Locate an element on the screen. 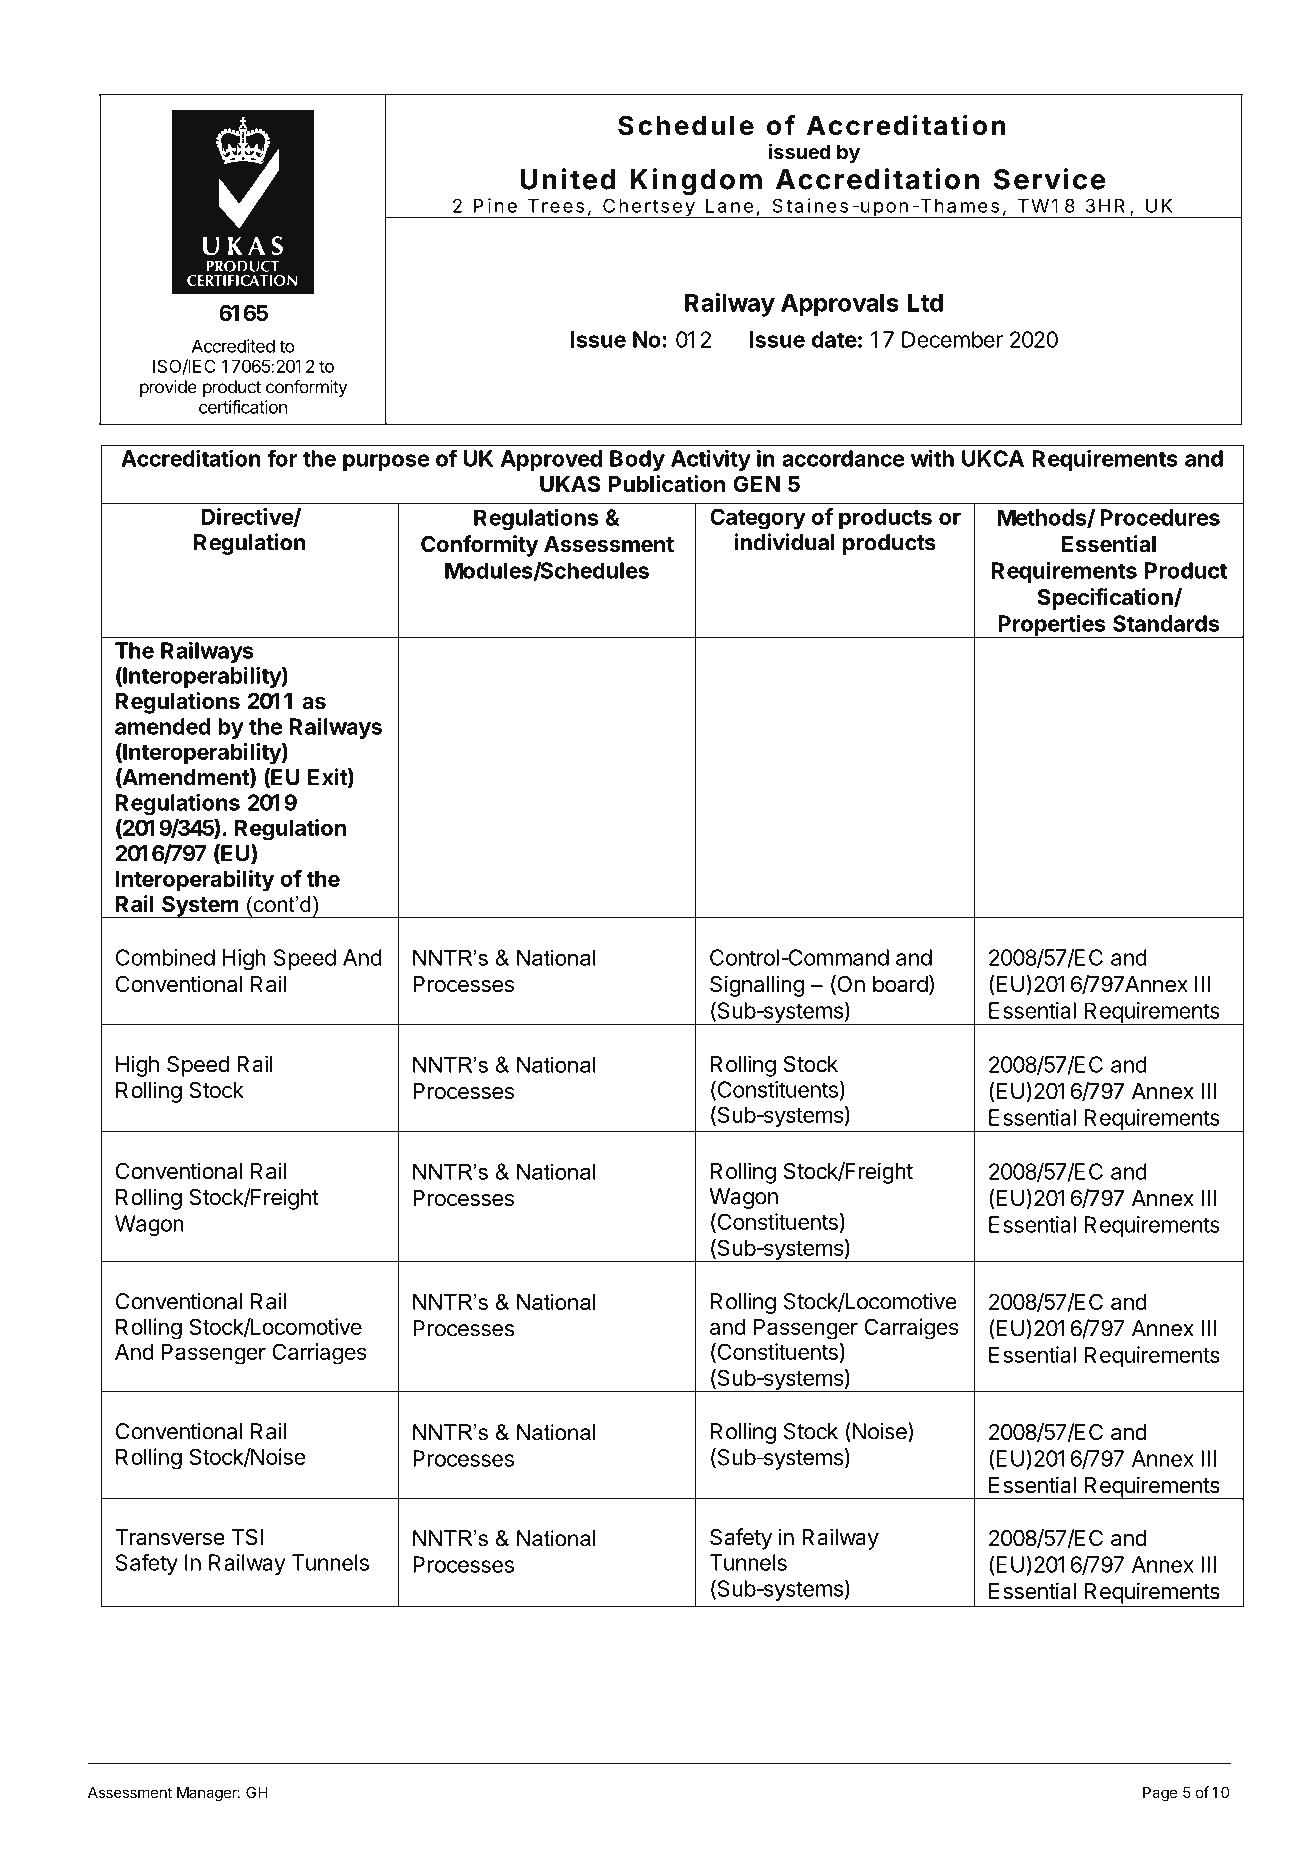 This screenshot has height=1857, width=1313. individual is located at coordinates (784, 542).
